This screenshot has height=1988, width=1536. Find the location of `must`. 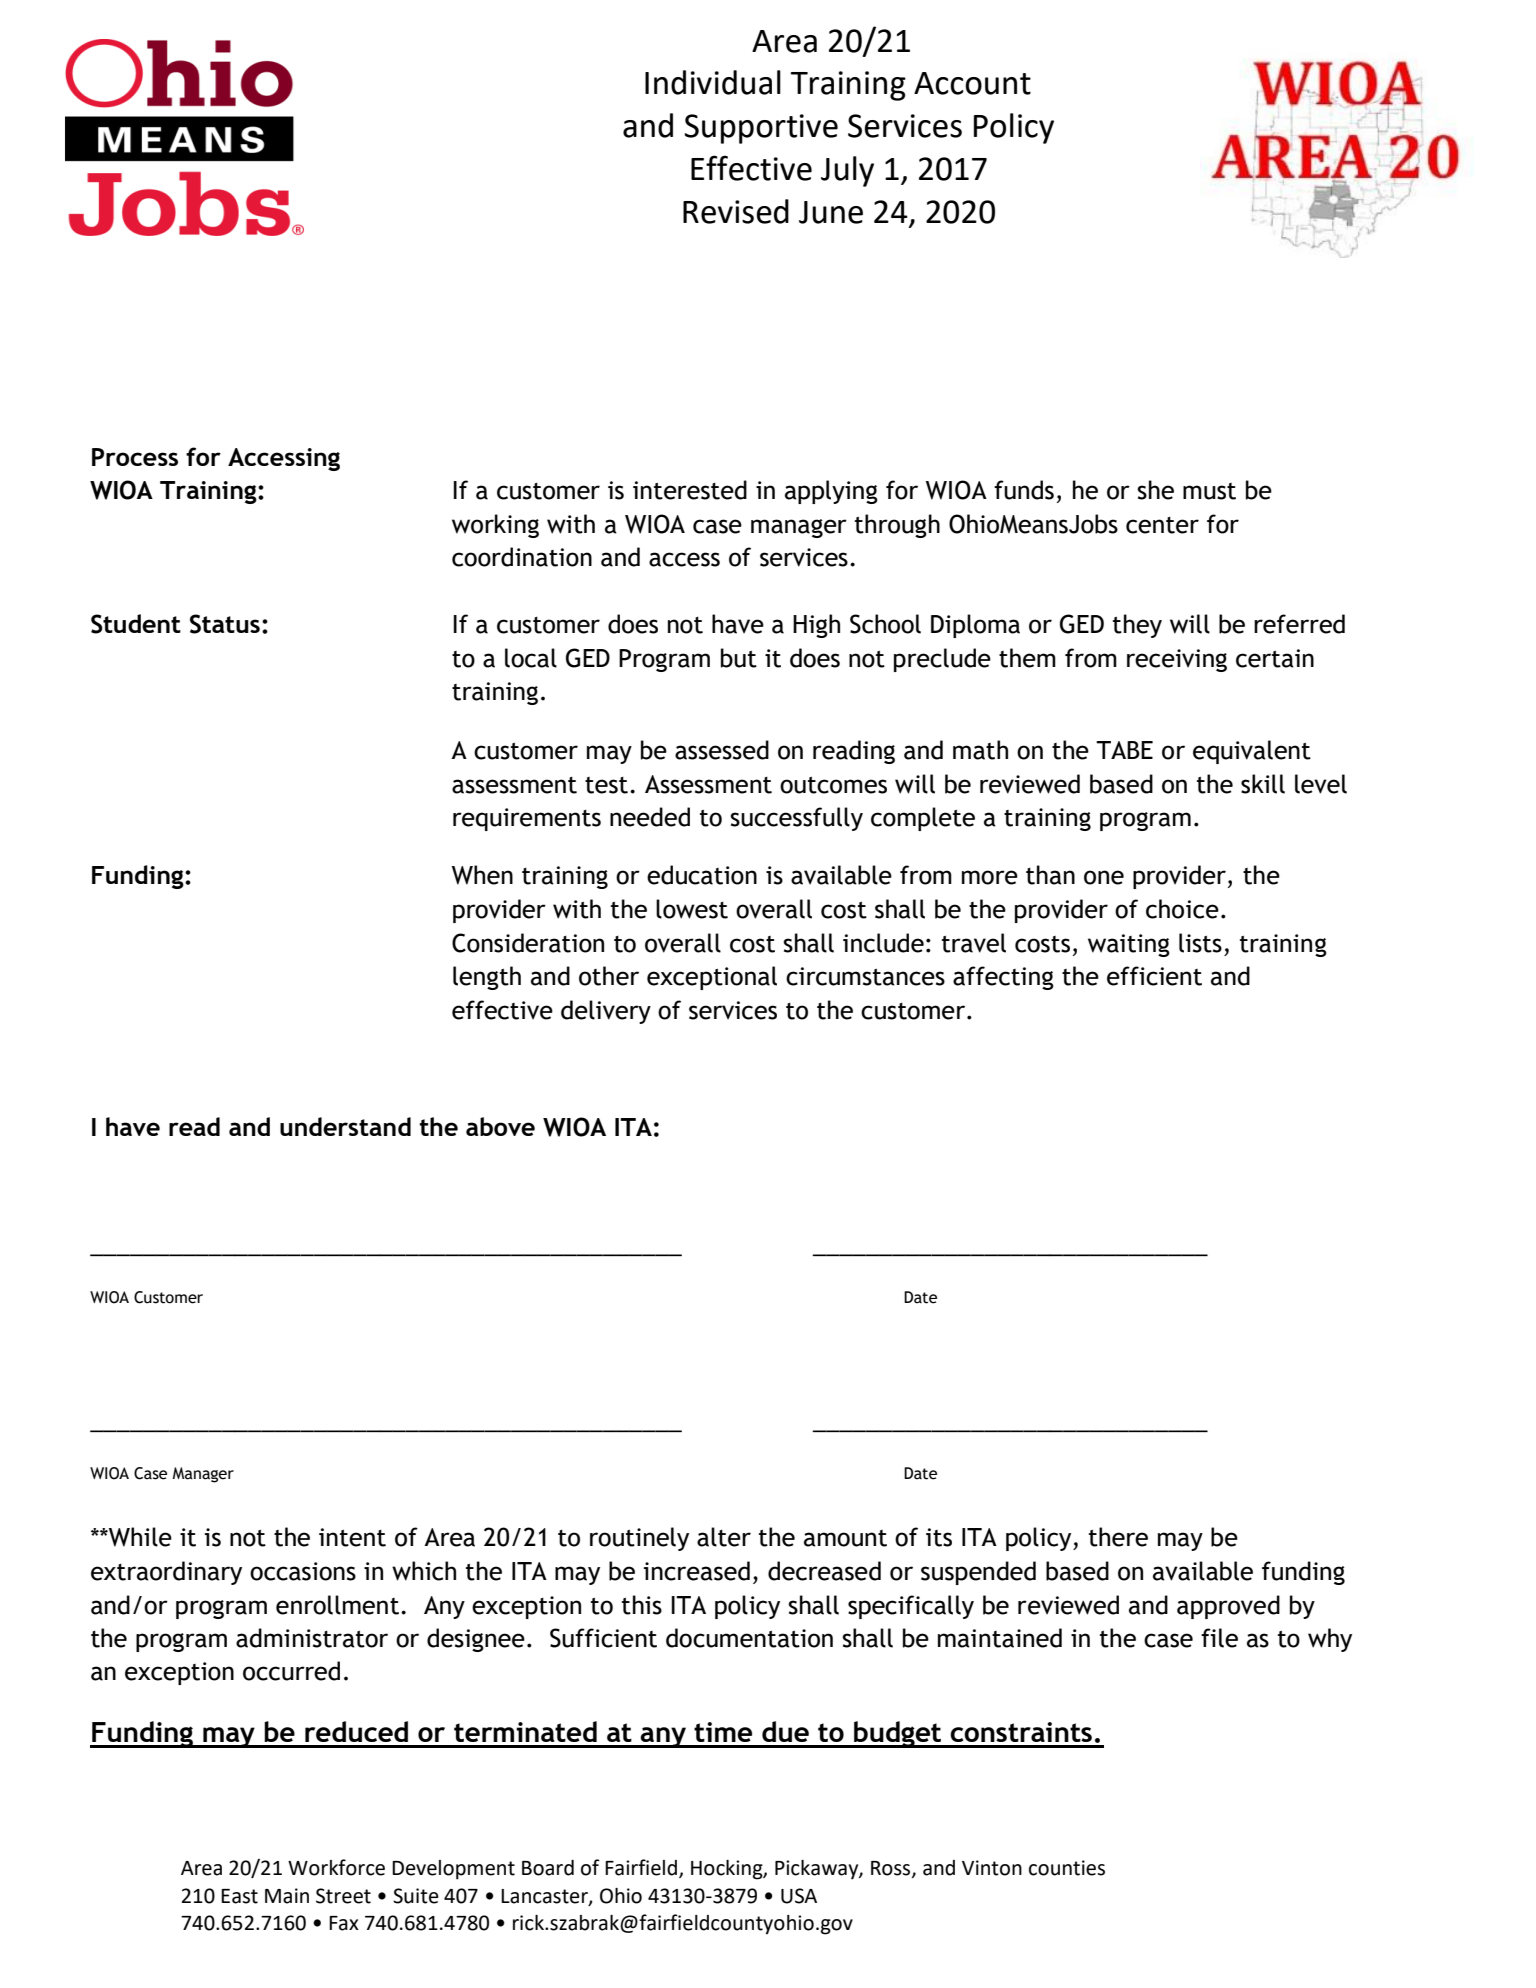

must is located at coordinates (1209, 491).
